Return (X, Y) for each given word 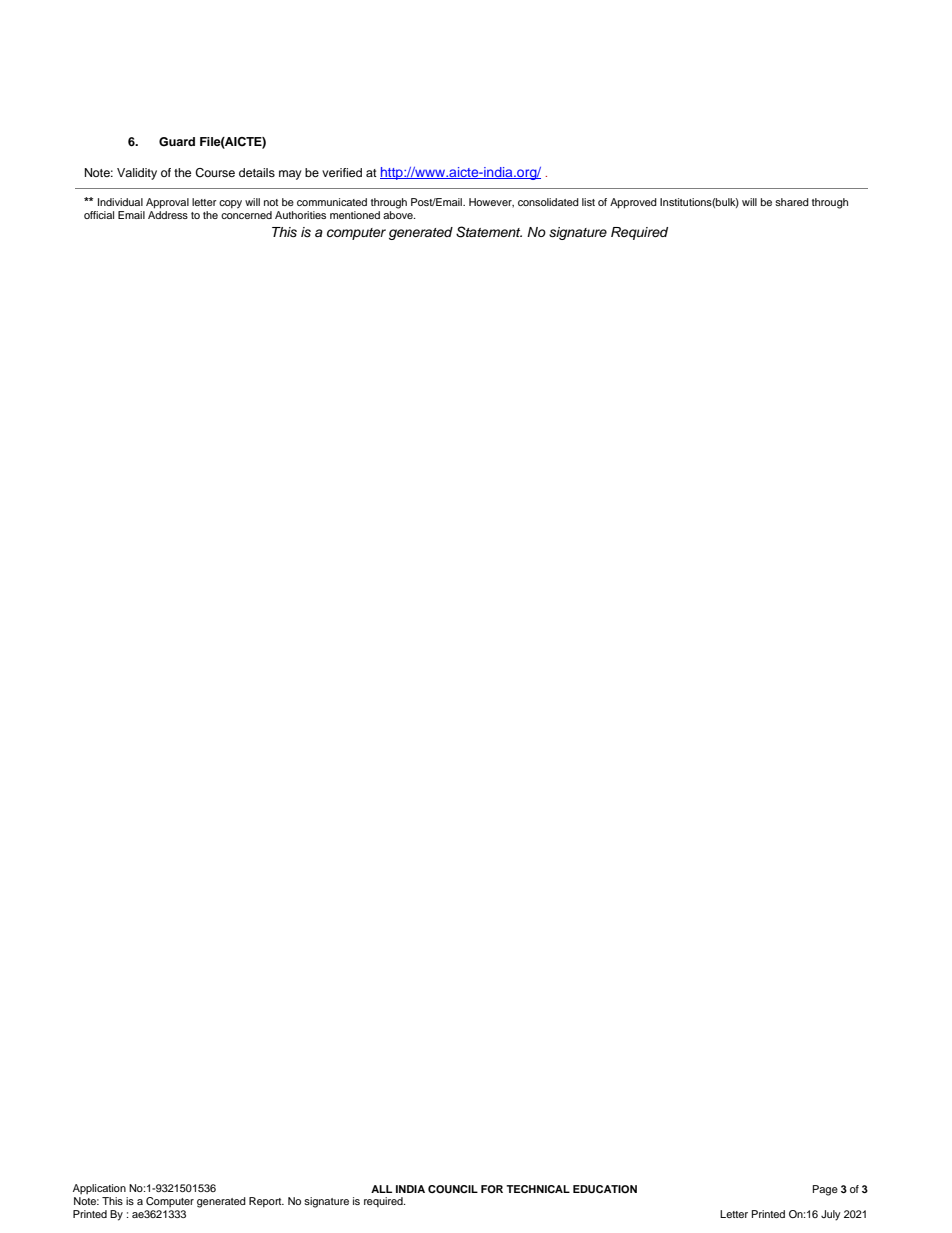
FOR (492, 1189)
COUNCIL (453, 1189)
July (831, 1215)
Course (215, 173)
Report (266, 1202)
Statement (489, 232)
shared (792, 202)
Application (99, 1189)
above (399, 215)
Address (168, 215)
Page (825, 1190)
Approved (633, 203)
